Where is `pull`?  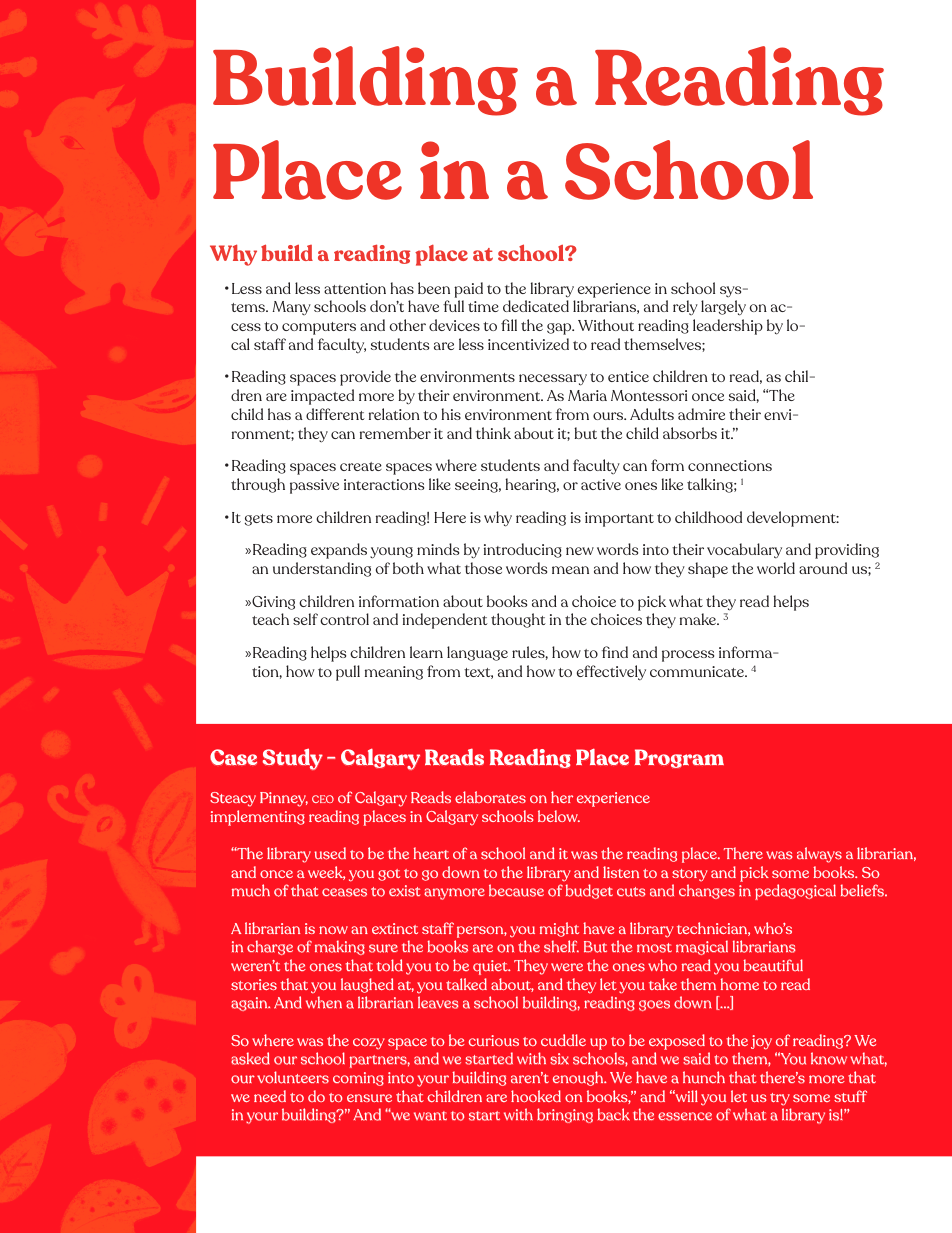 pull is located at coordinates (348, 673).
